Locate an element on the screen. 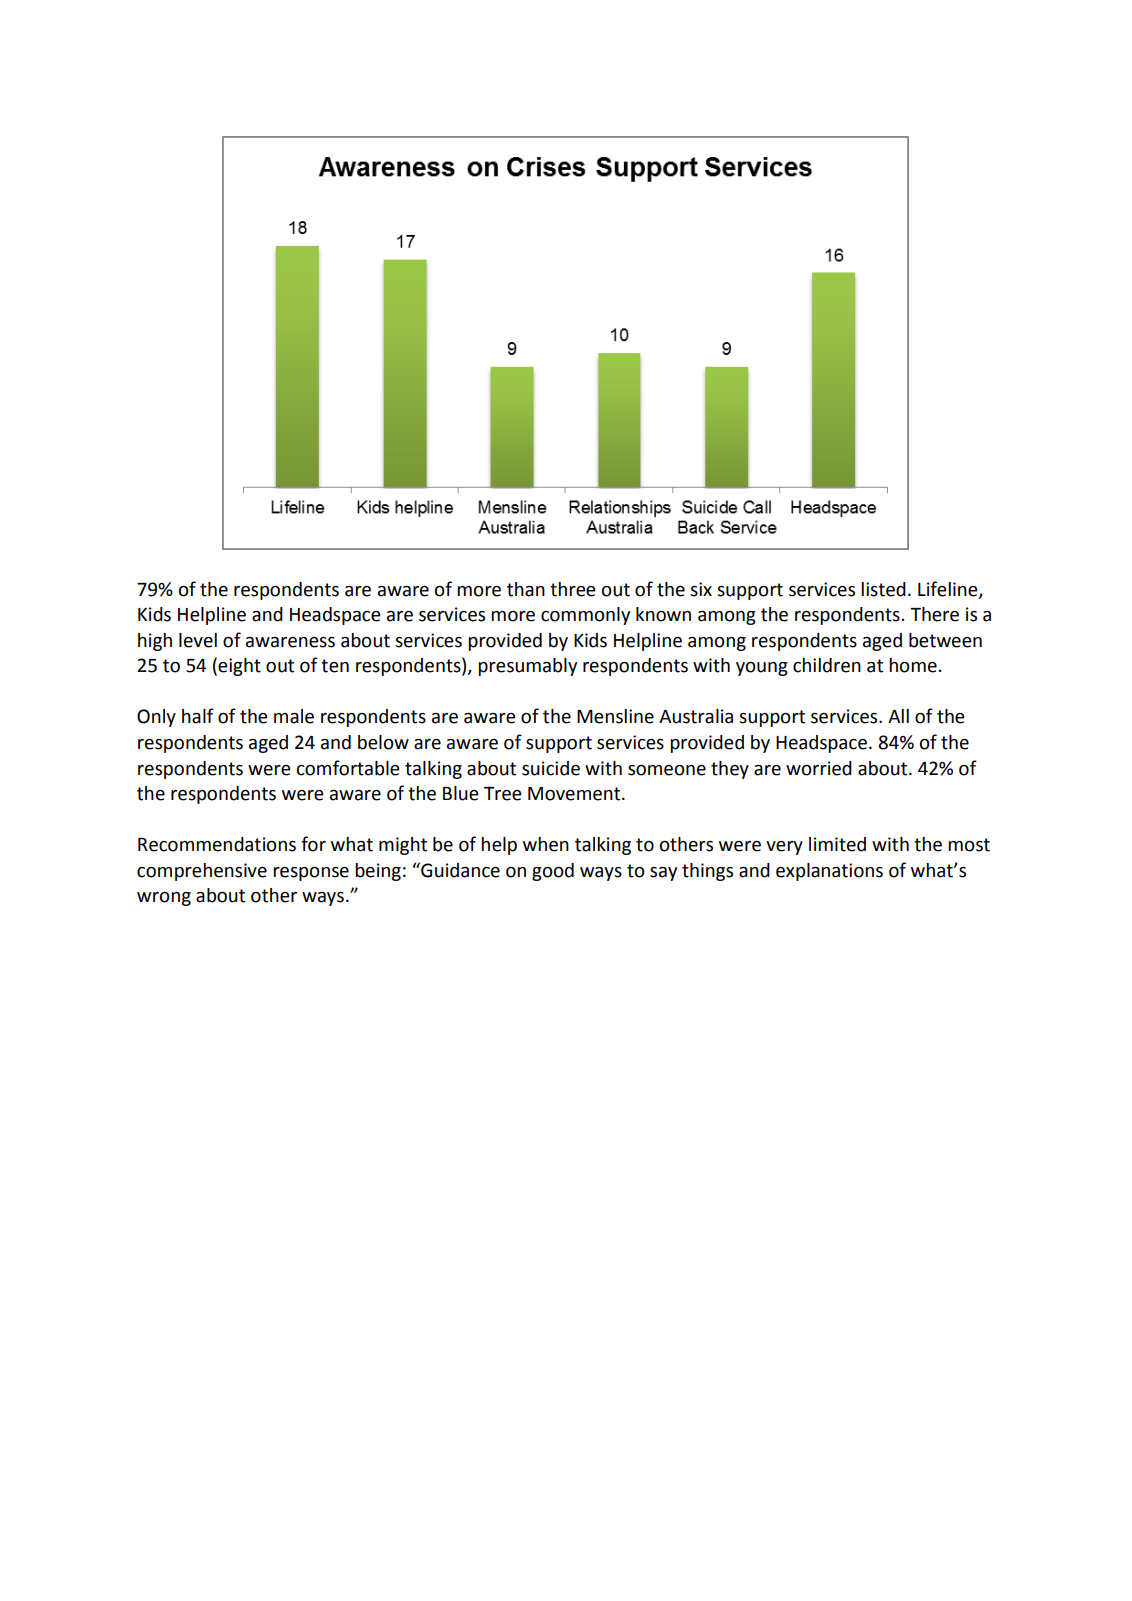  explanations is located at coordinates (829, 872).
